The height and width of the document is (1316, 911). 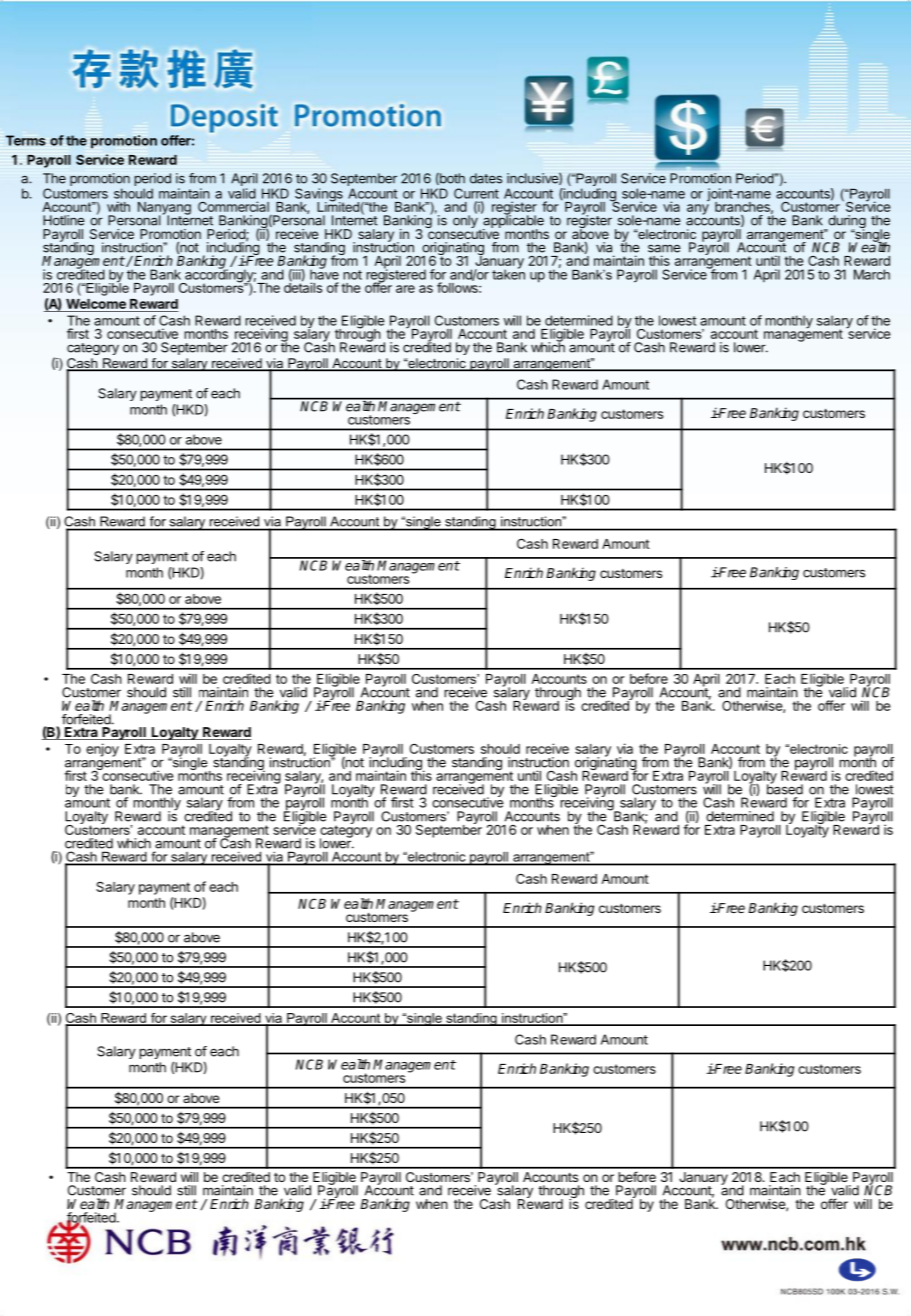 I want to click on are, so click(x=405, y=289).
